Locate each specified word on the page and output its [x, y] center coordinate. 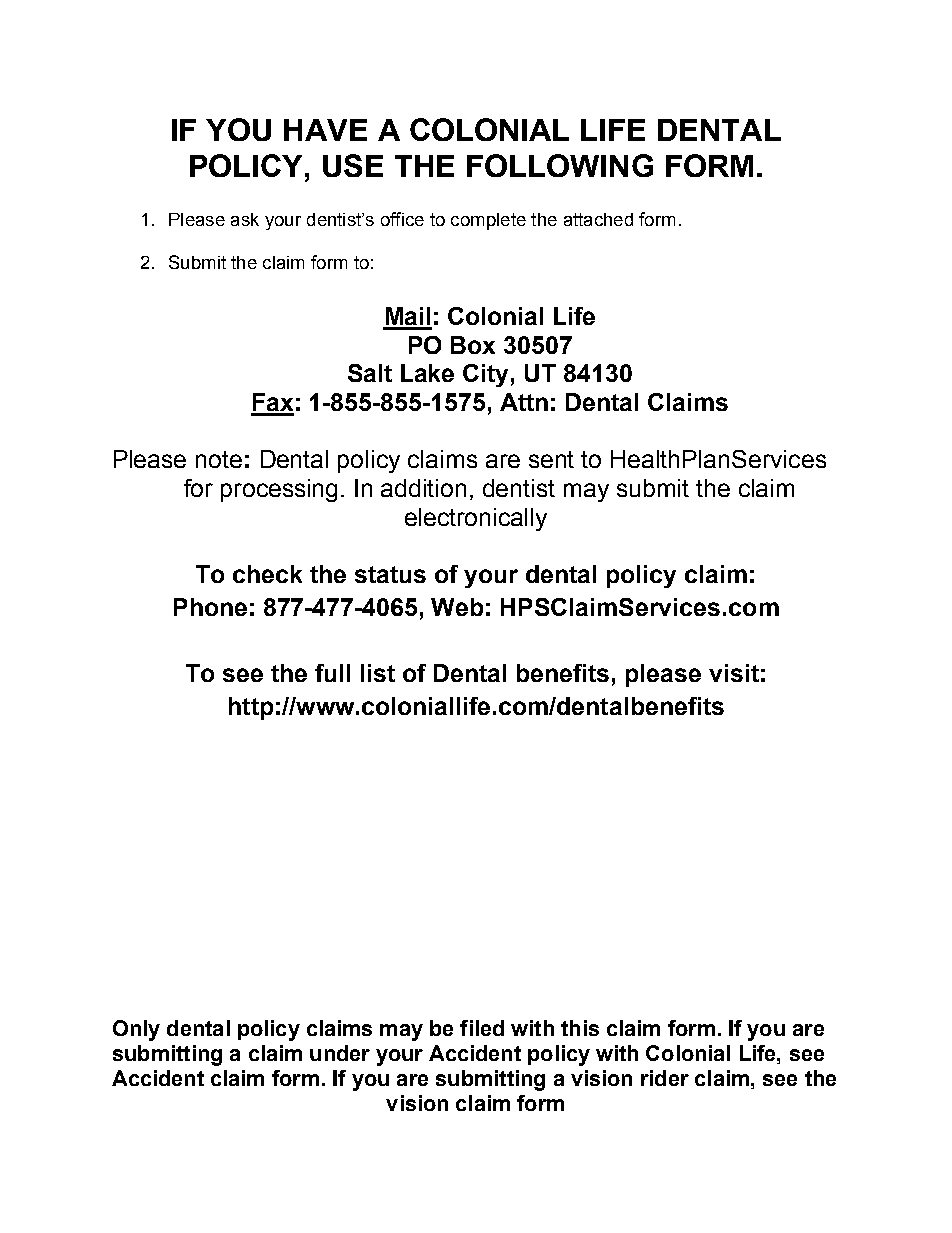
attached [598, 219]
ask [245, 219]
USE [353, 165]
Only [136, 1030]
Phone [210, 607]
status [390, 574]
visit [734, 673]
